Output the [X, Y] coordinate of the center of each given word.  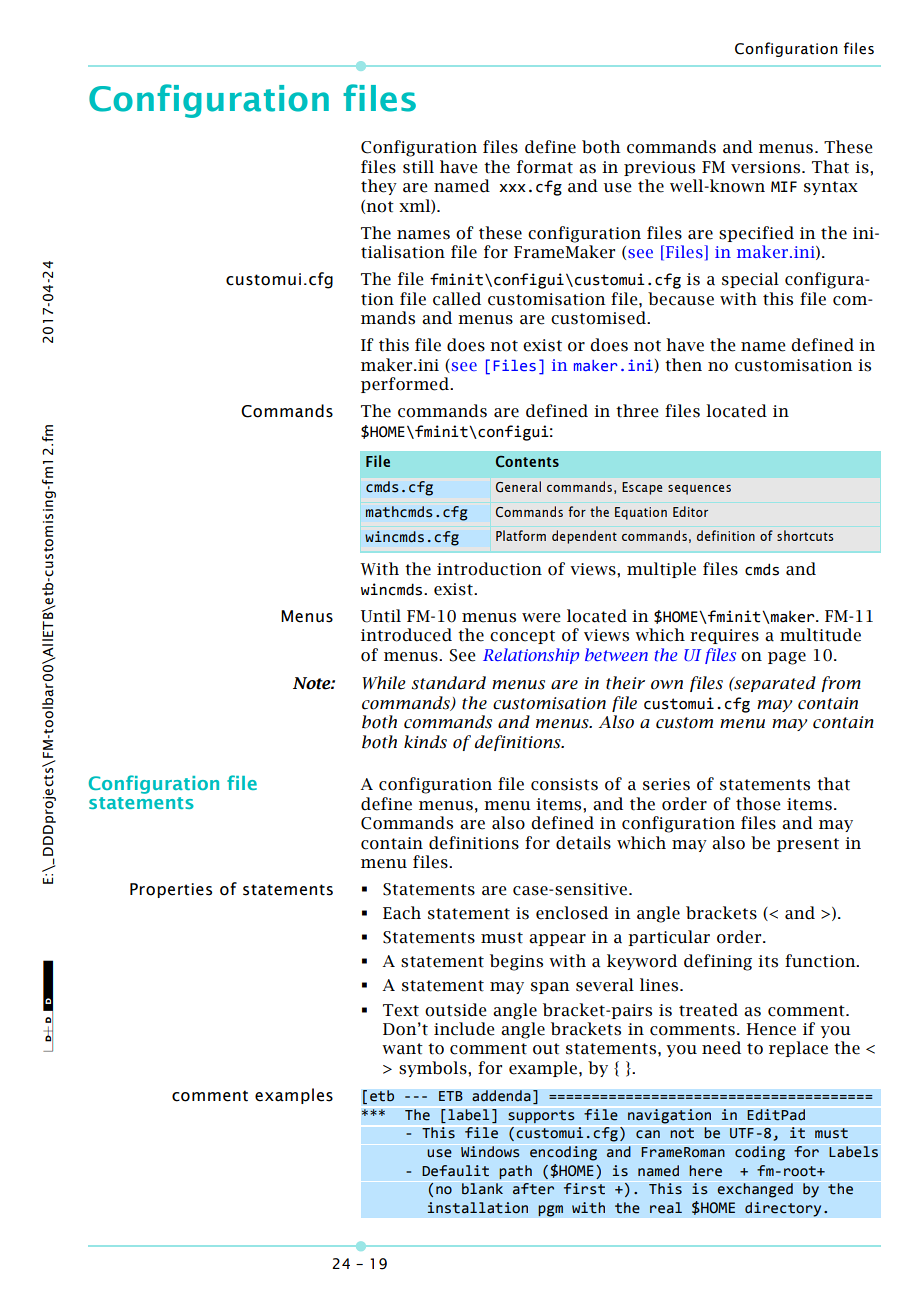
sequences [699, 490]
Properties [171, 890]
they [379, 187]
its [768, 961]
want [402, 1049]
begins [516, 962]
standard [448, 683]
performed [406, 385]
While [383, 683]
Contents [527, 462]
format [545, 167]
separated [774, 684]
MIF [784, 186]
